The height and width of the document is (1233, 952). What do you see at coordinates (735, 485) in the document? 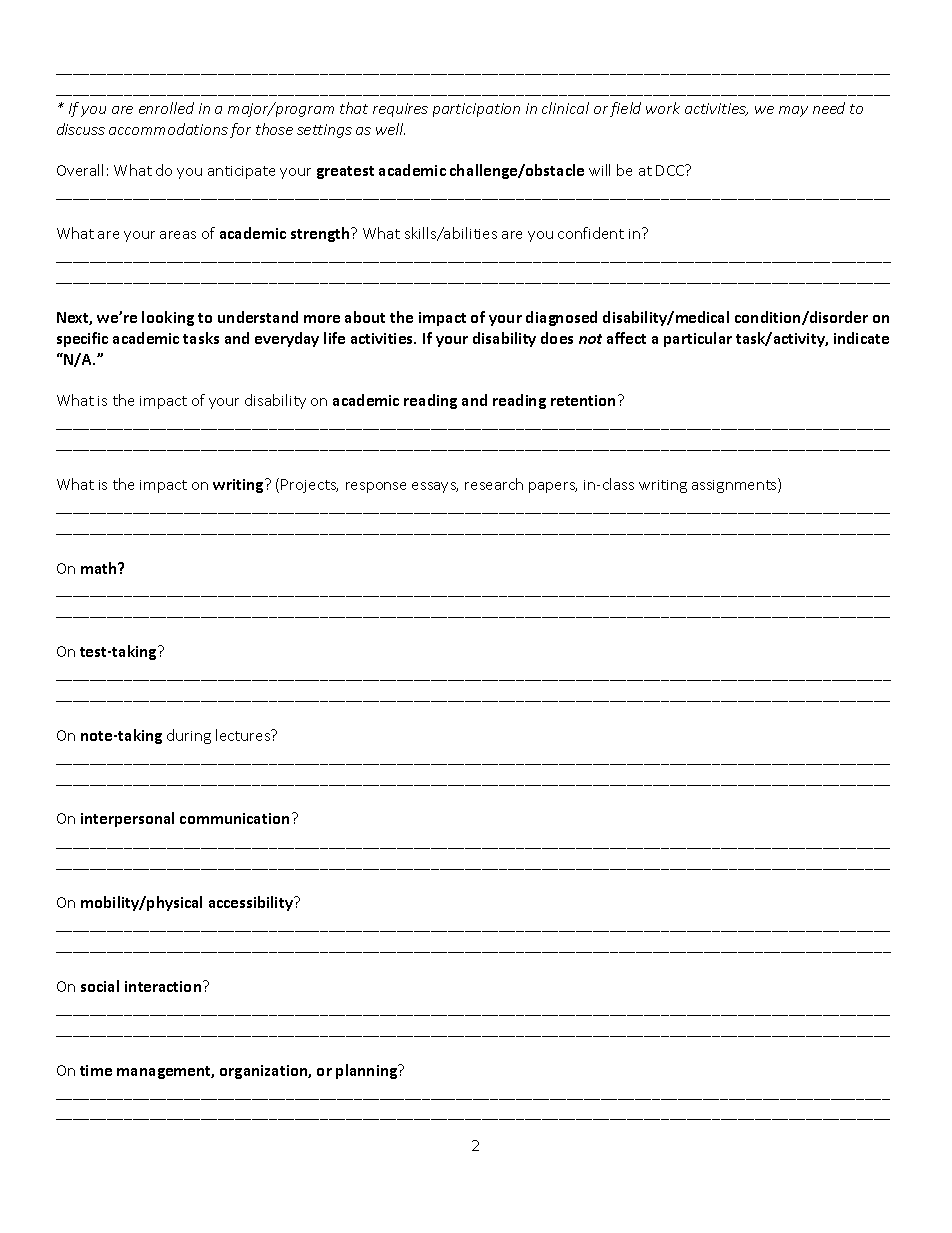
I see `assignments` at bounding box center [735, 485].
